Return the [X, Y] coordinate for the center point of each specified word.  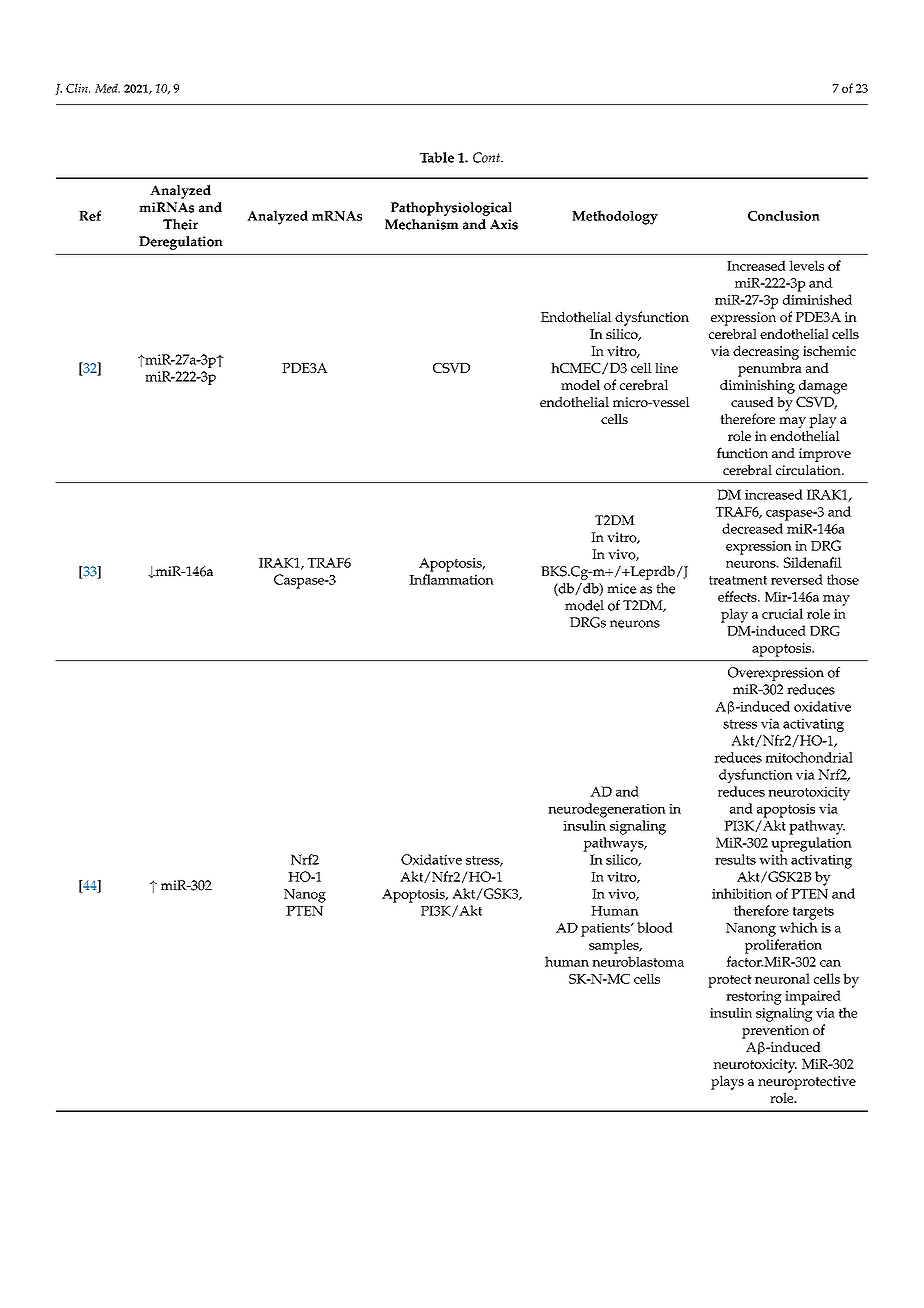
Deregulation [181, 243]
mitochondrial [809, 757]
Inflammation [451, 579]
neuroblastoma [638, 961]
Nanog [305, 896]
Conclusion [784, 215]
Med [107, 88]
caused [752, 402]
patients [606, 930]
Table [437, 157]
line [666, 368]
